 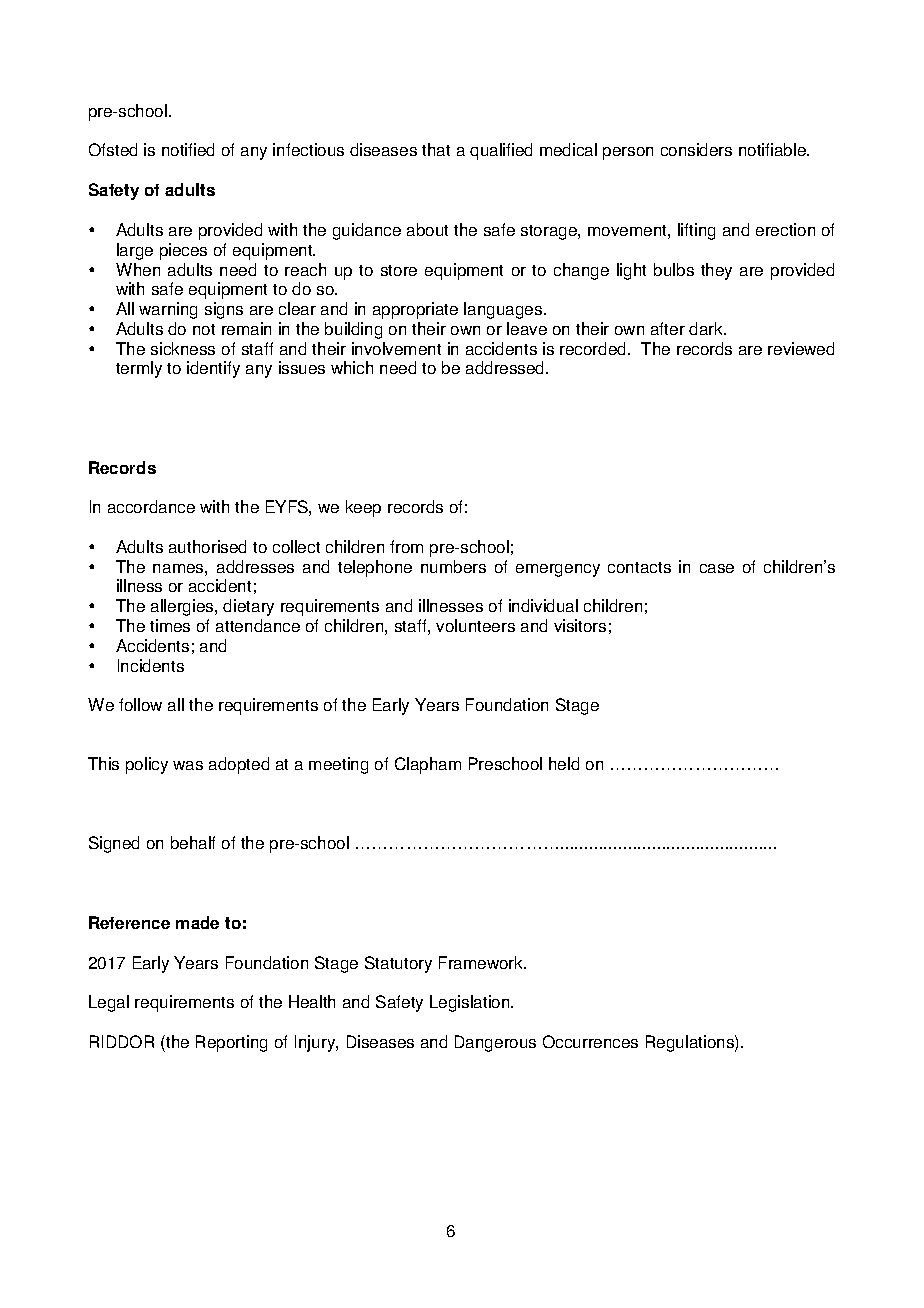 I want to click on allergies, so click(x=183, y=607).
